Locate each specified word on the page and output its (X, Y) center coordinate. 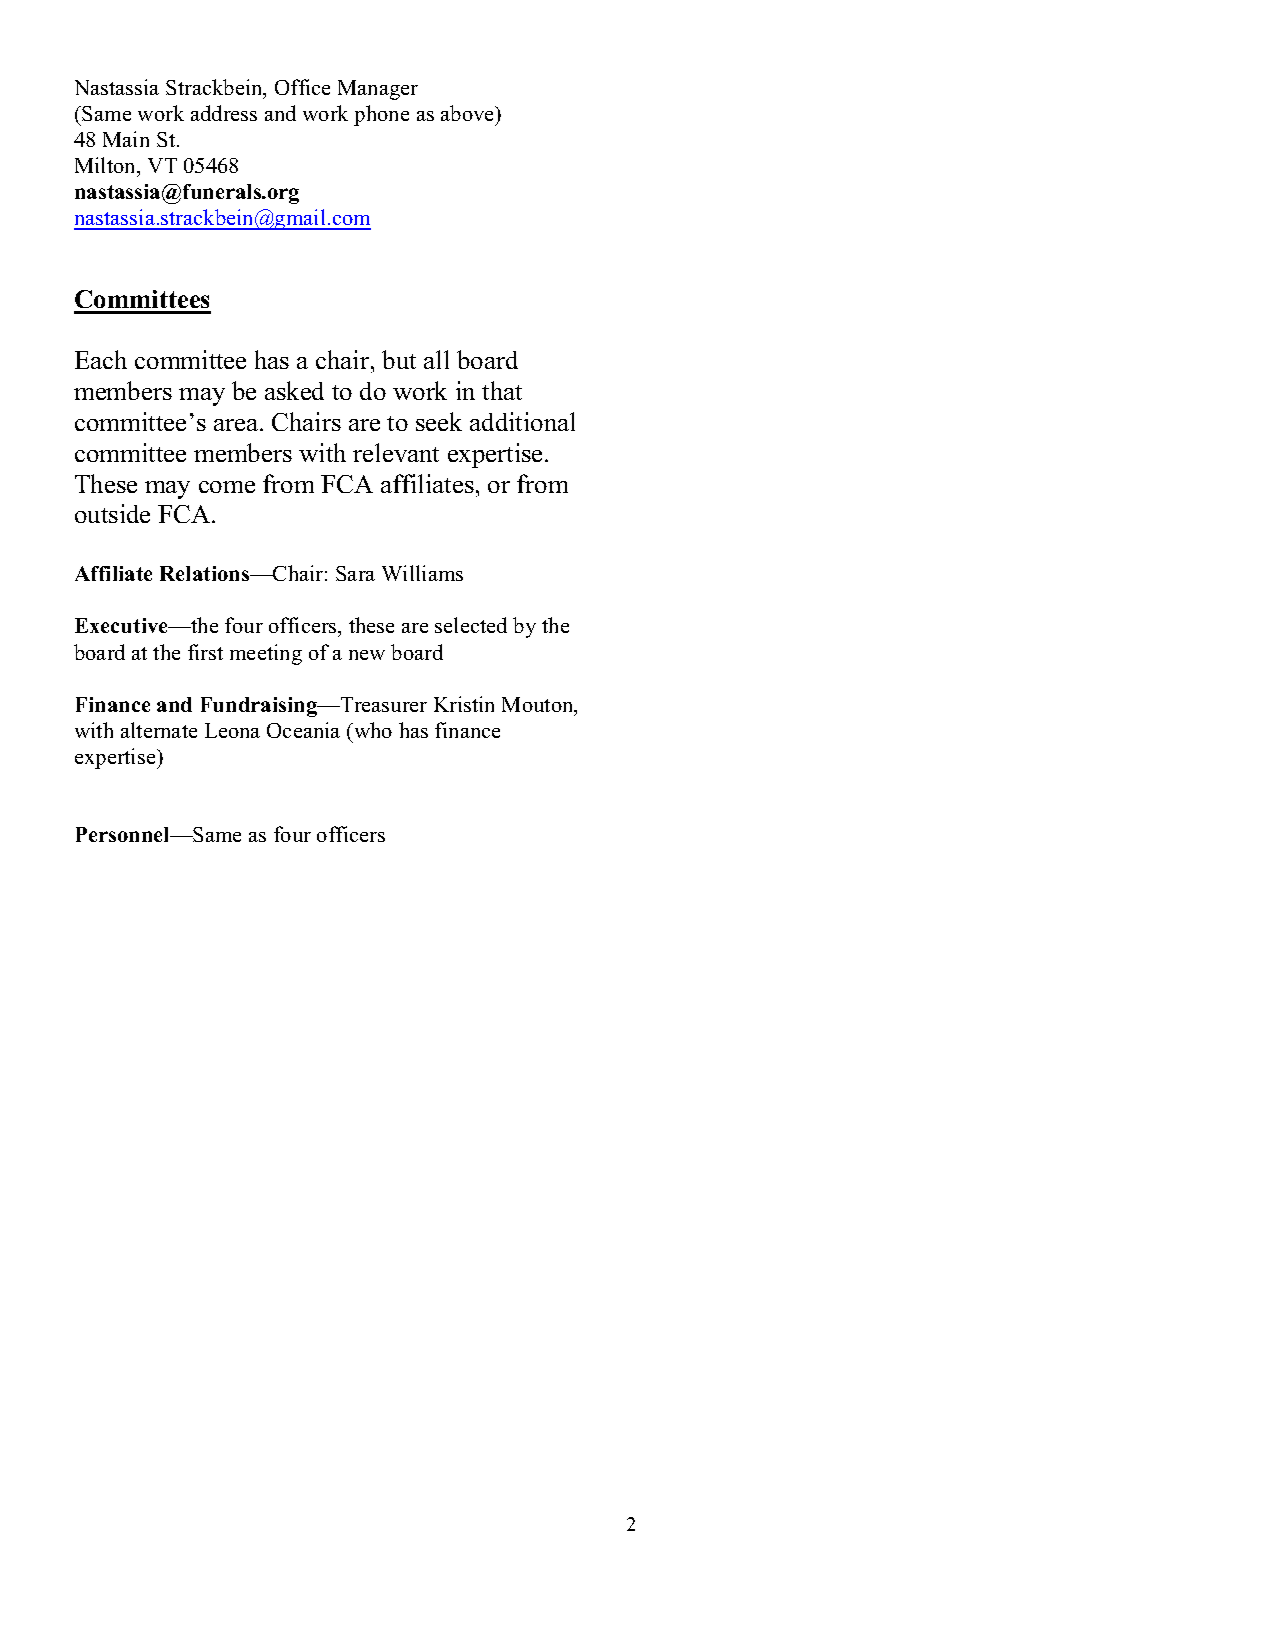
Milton (107, 166)
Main (126, 139)
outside (112, 513)
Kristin (464, 704)
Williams (422, 573)
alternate (159, 730)
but (399, 359)
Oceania (303, 730)
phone (381, 115)
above (469, 113)
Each (101, 359)
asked (294, 390)
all (436, 359)
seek (439, 421)
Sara (355, 573)
